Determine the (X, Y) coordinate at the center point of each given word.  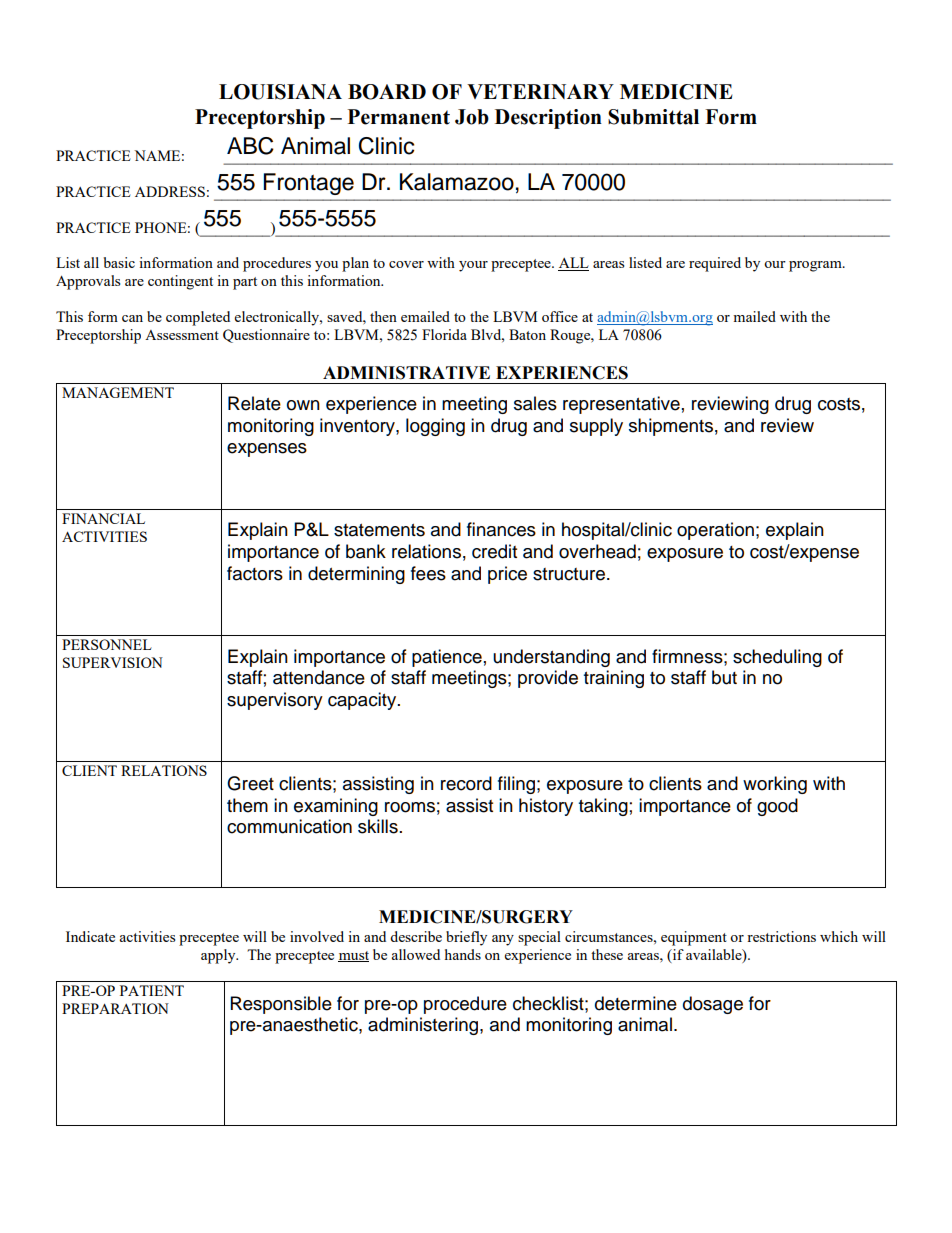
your (473, 266)
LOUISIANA (280, 92)
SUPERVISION (113, 662)
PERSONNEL (107, 644)
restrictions (781, 936)
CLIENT (89, 770)
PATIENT (152, 990)
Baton (527, 334)
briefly (466, 938)
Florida (444, 334)
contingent (180, 282)
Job (472, 117)
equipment (694, 938)
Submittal (653, 117)
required (715, 264)
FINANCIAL (103, 518)
